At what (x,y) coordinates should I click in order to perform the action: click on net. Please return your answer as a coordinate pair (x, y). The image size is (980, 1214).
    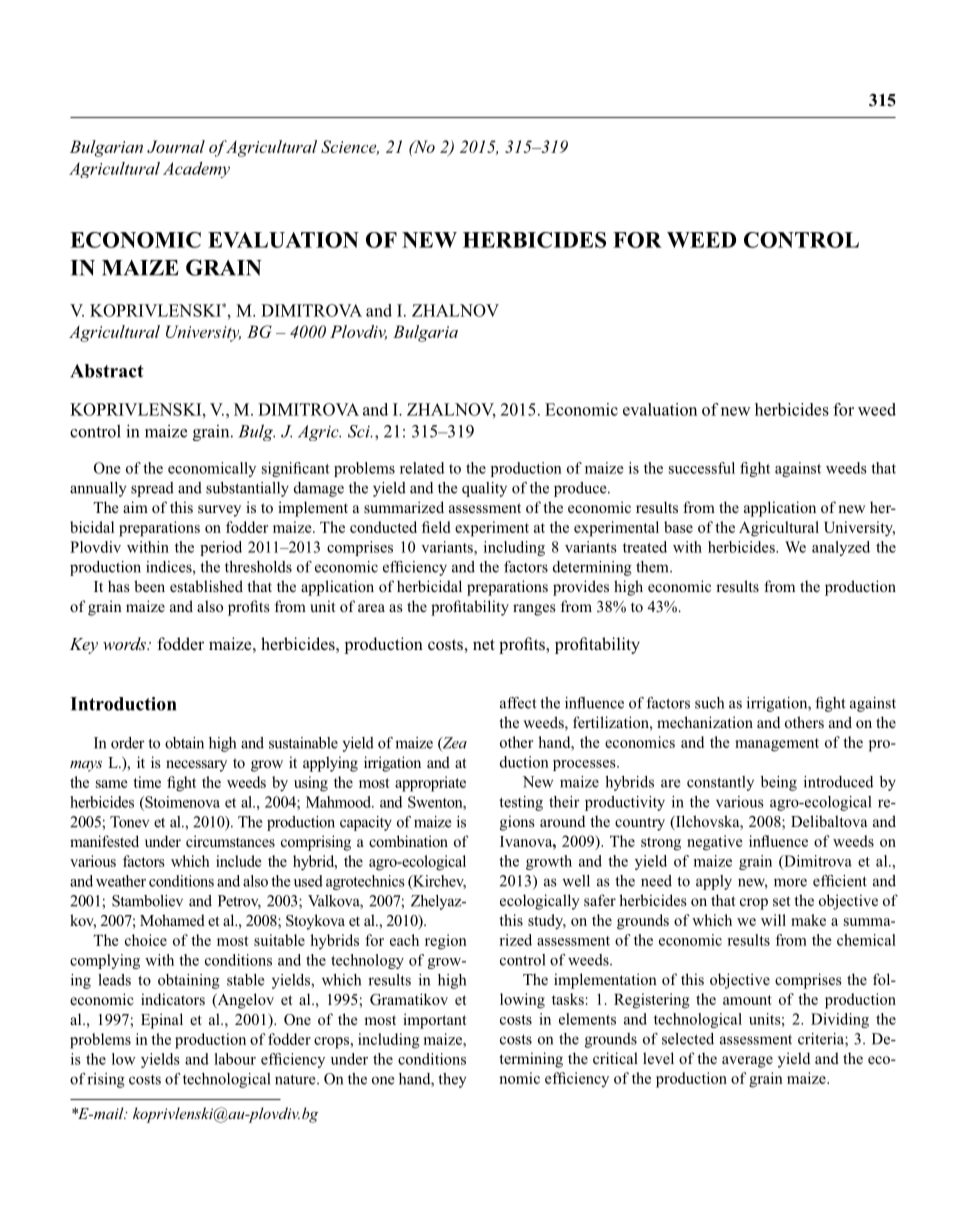
    Looking at the image, I should click on (484, 644).
